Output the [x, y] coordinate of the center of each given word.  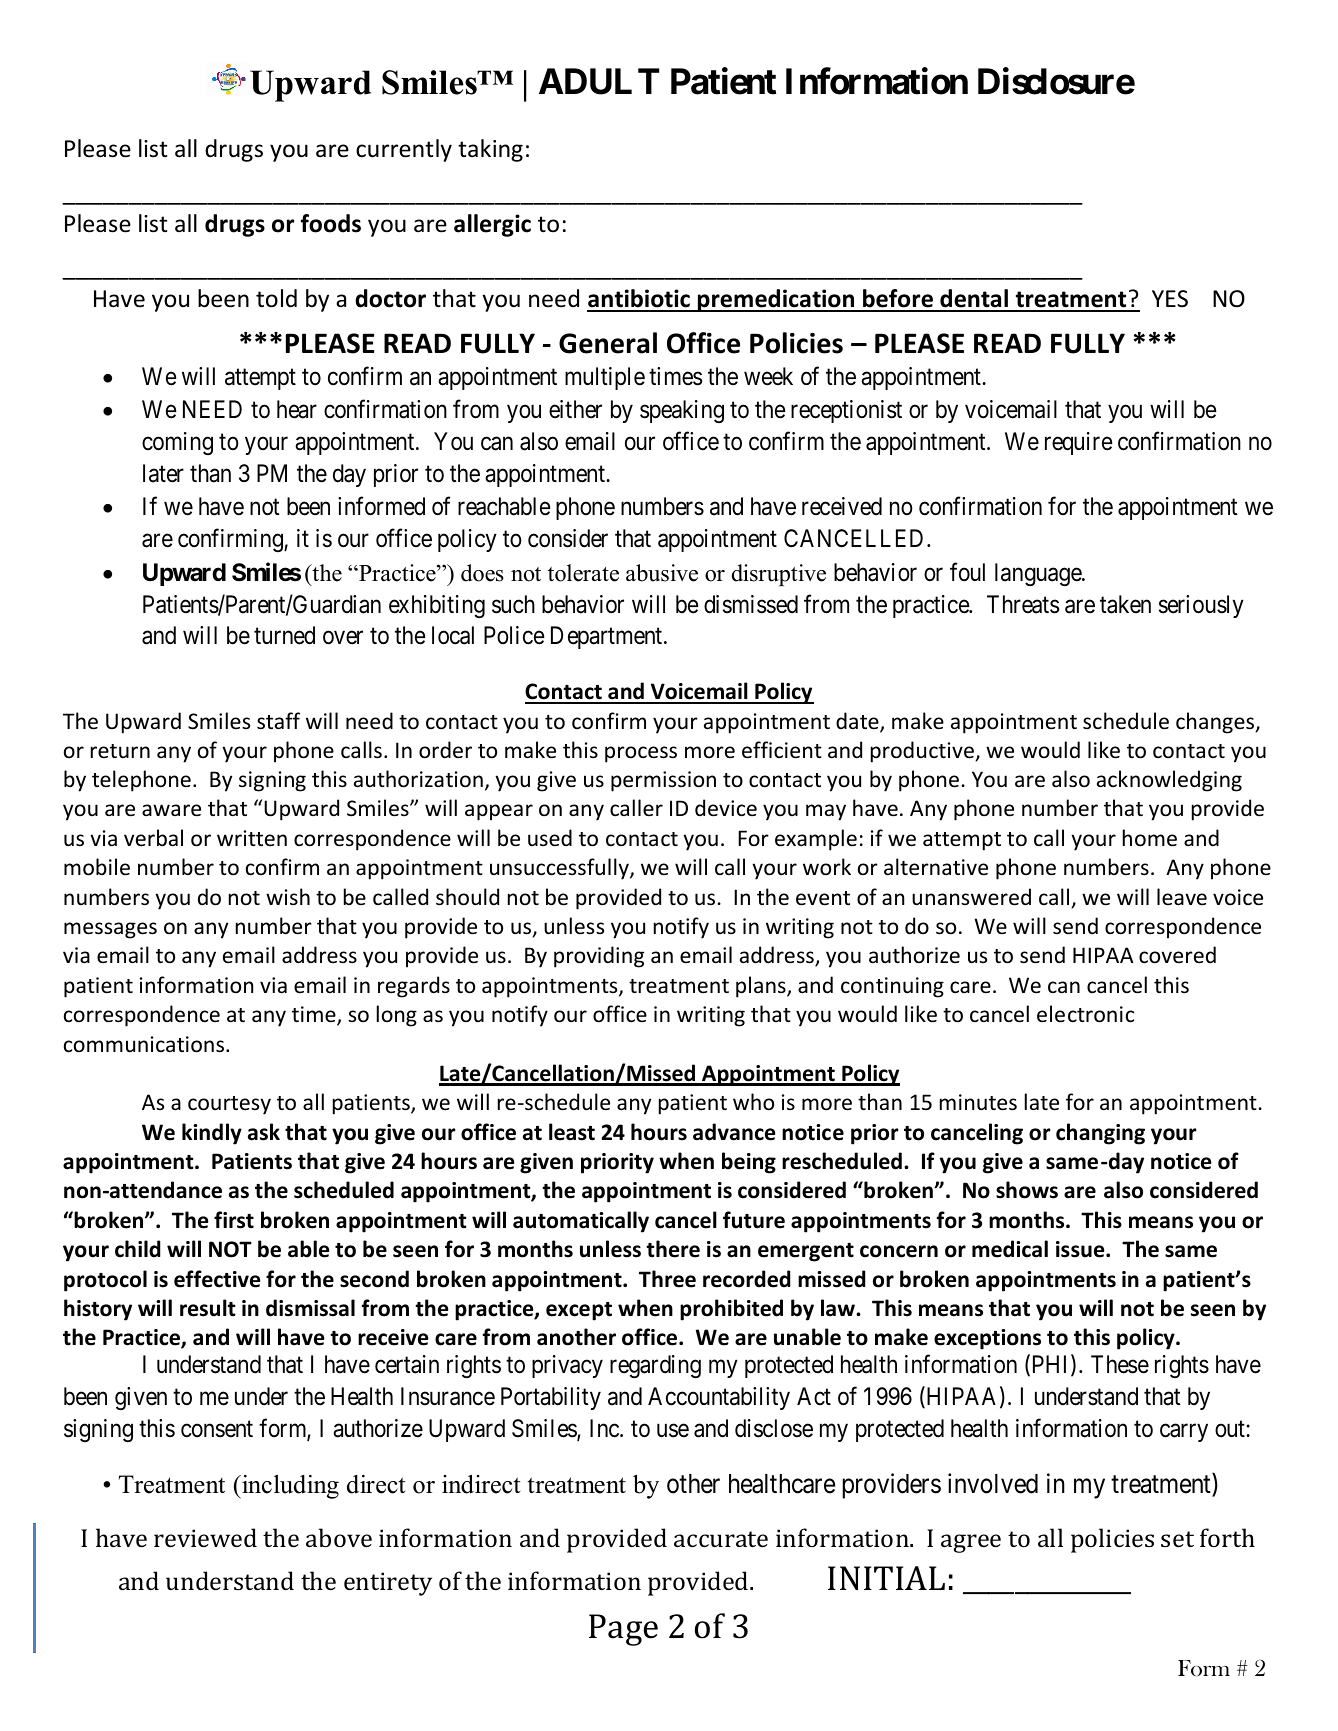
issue [1081, 1249]
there [673, 1249]
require [1079, 443]
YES [1170, 299]
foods [331, 223]
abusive [662, 573]
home [1150, 838]
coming [177, 443]
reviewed [205, 1537]
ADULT [599, 81]
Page [623, 1630]
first [234, 1220]
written [252, 838]
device [726, 808]
